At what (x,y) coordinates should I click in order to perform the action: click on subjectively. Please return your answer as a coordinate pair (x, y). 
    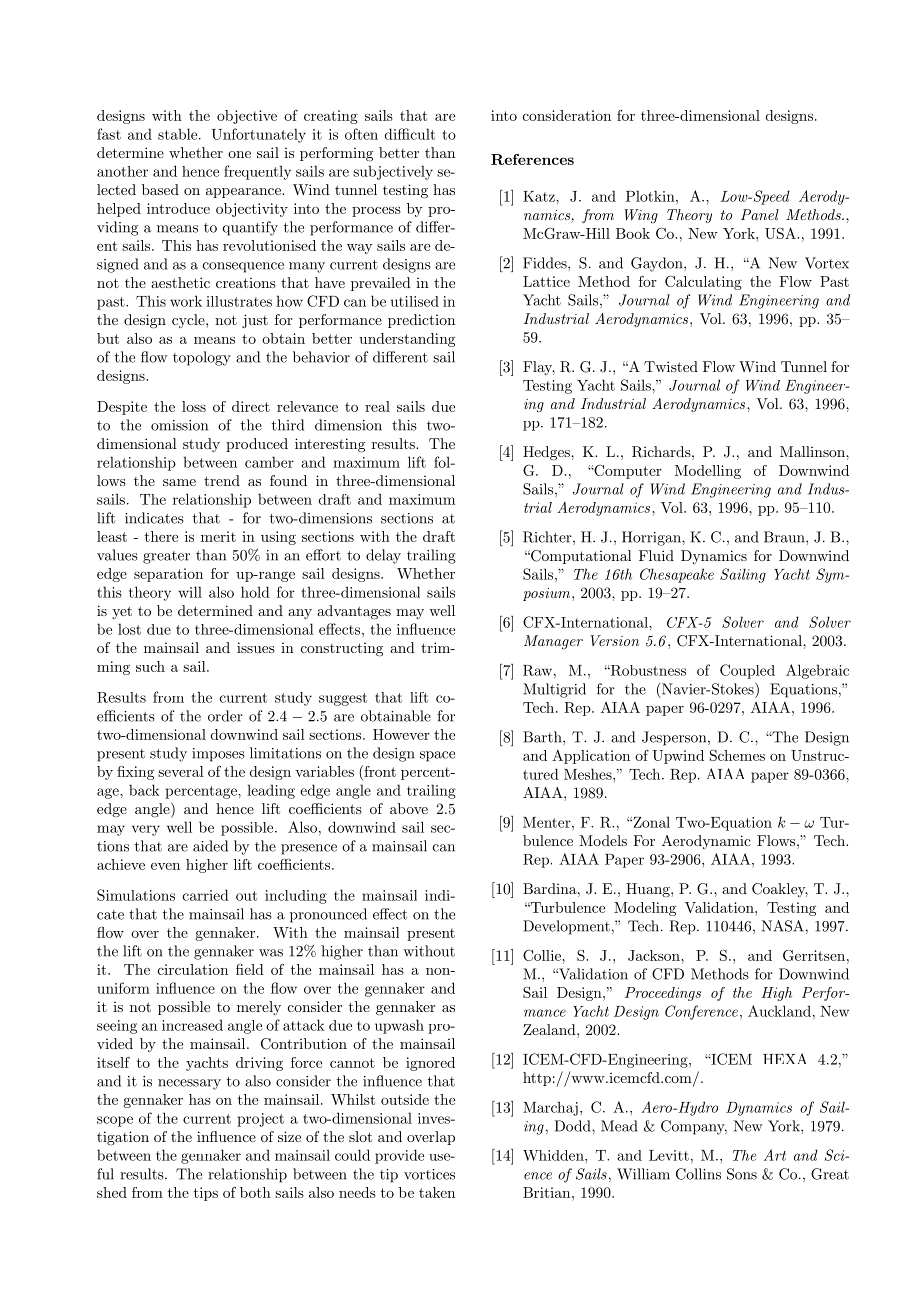
    Looking at the image, I should click on (393, 172).
